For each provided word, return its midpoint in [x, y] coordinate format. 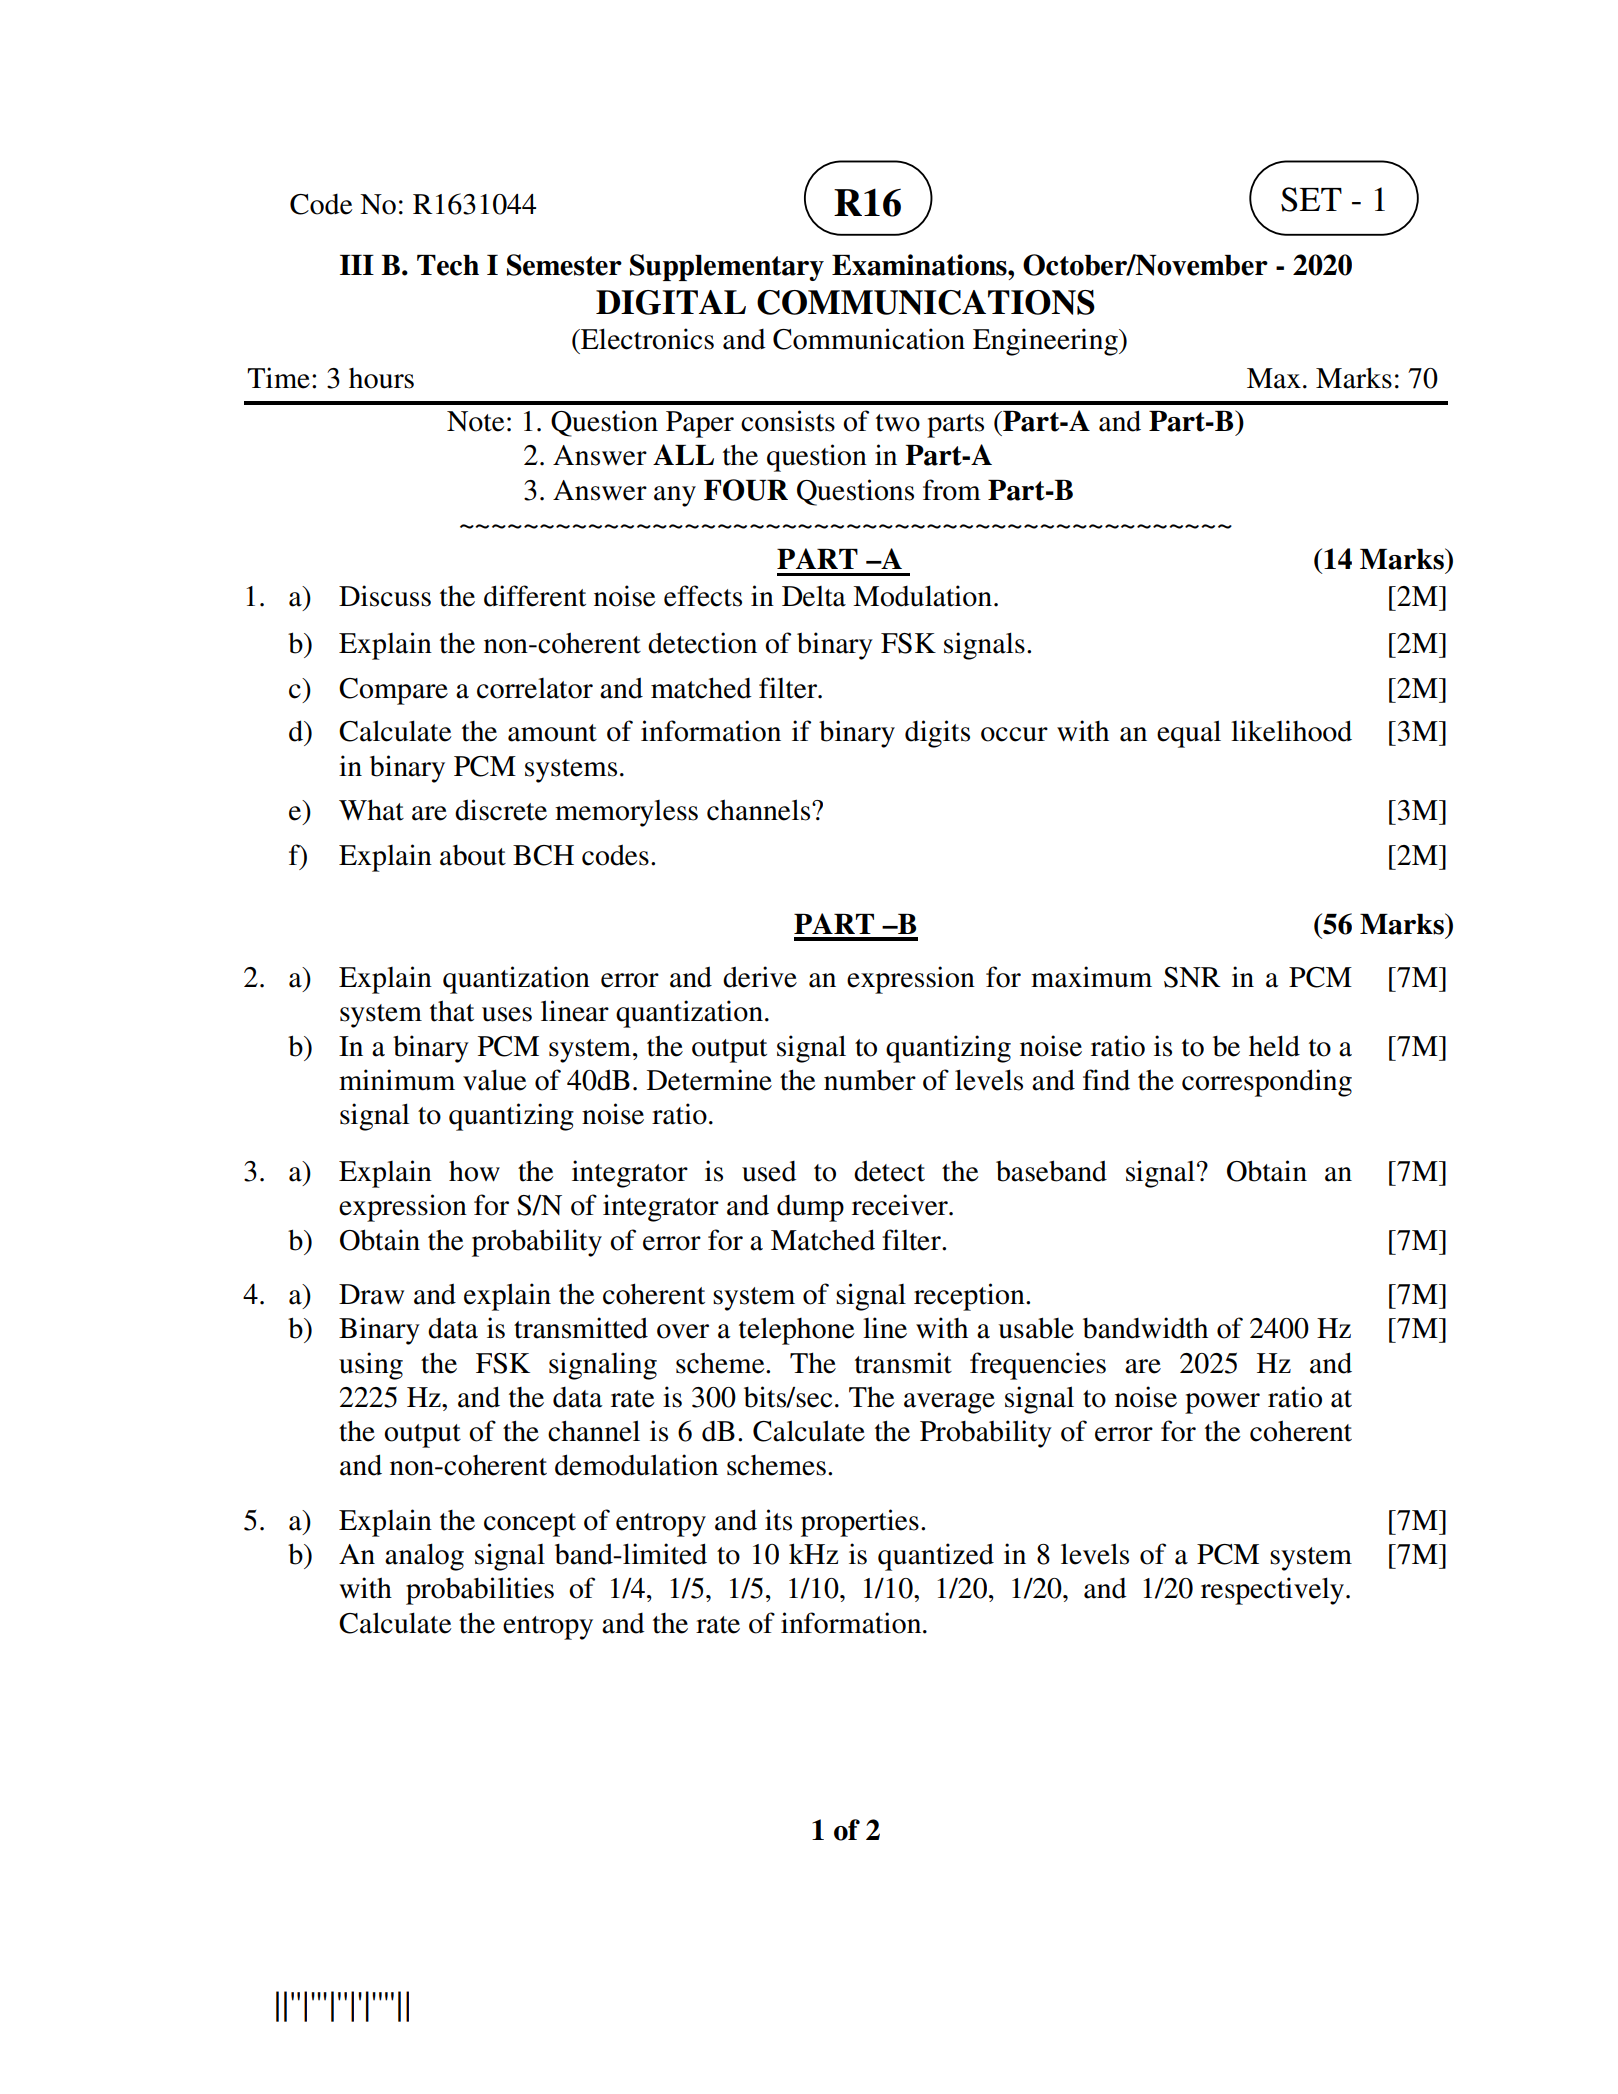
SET [1311, 199]
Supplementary [727, 267]
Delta [814, 596]
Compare [393, 691]
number [870, 1080]
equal [1189, 734]
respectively [1274, 1591]
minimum [397, 1080]
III [357, 265]
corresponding [1267, 1083]
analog [424, 1557]
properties [860, 1523]
